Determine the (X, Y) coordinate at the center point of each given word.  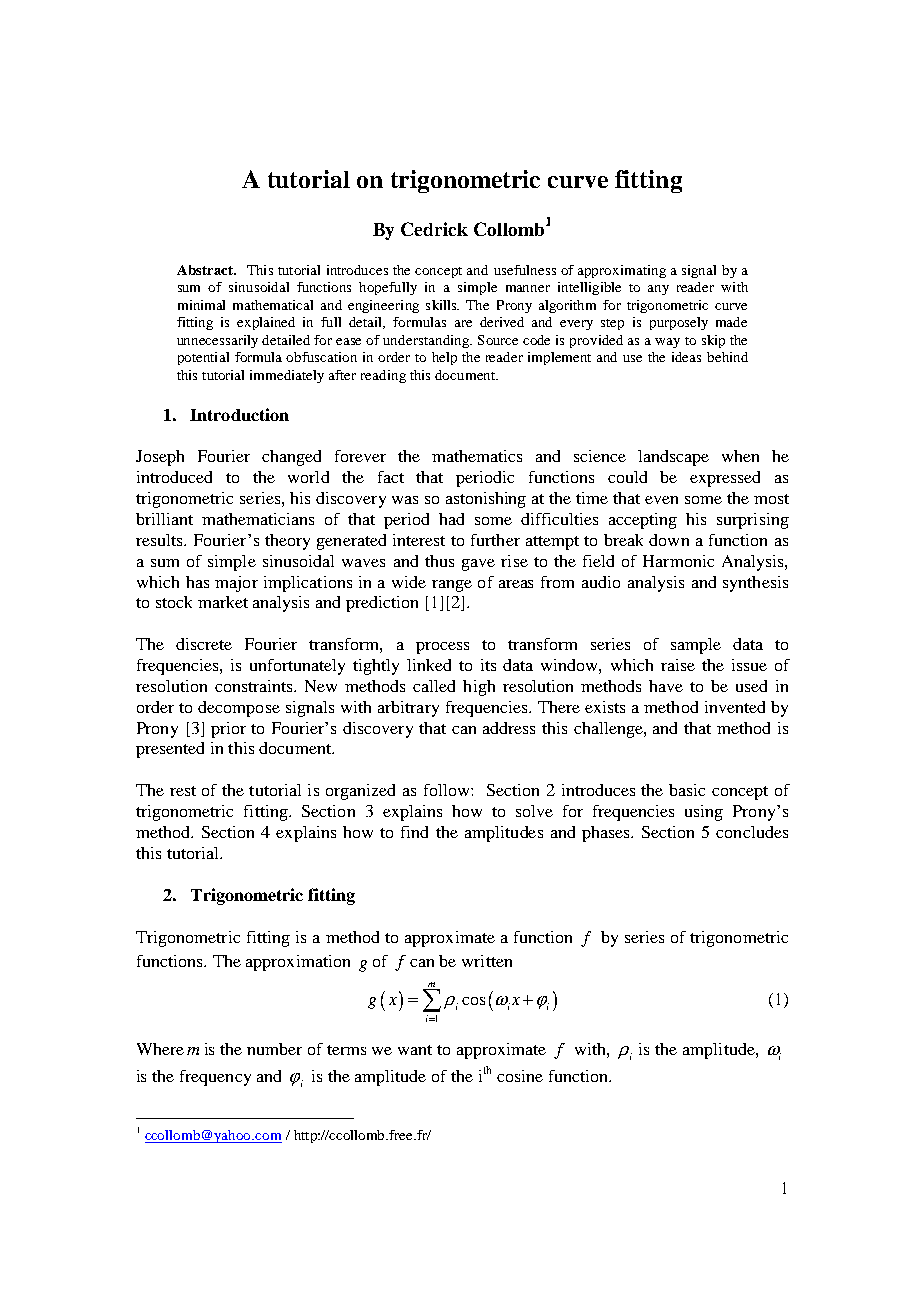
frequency (215, 1078)
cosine (520, 1076)
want (415, 1050)
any (658, 290)
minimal (201, 305)
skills (442, 305)
